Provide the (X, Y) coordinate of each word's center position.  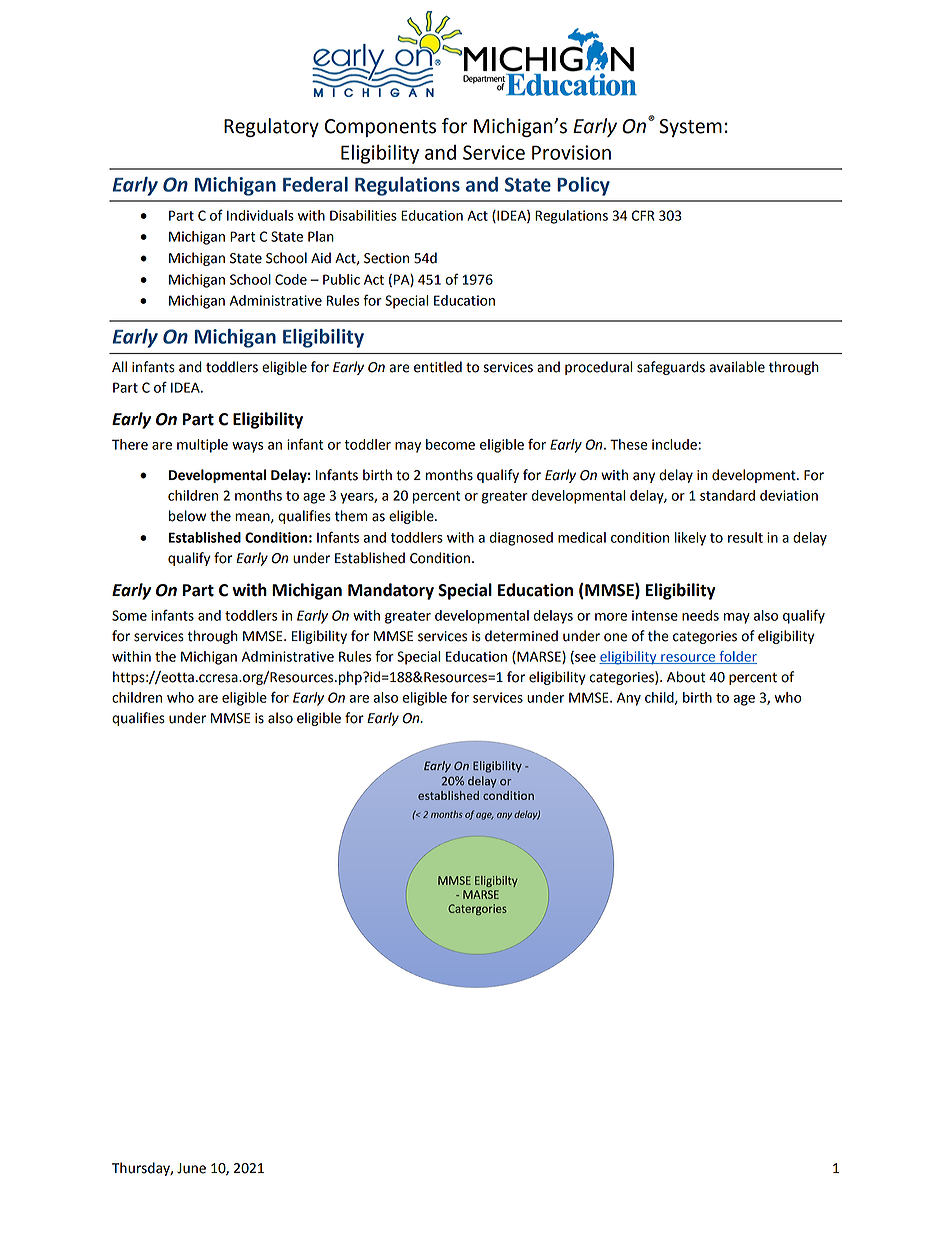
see (584, 659)
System (690, 128)
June (191, 1168)
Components (380, 128)
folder (737, 657)
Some (129, 615)
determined (521, 636)
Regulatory (271, 127)
